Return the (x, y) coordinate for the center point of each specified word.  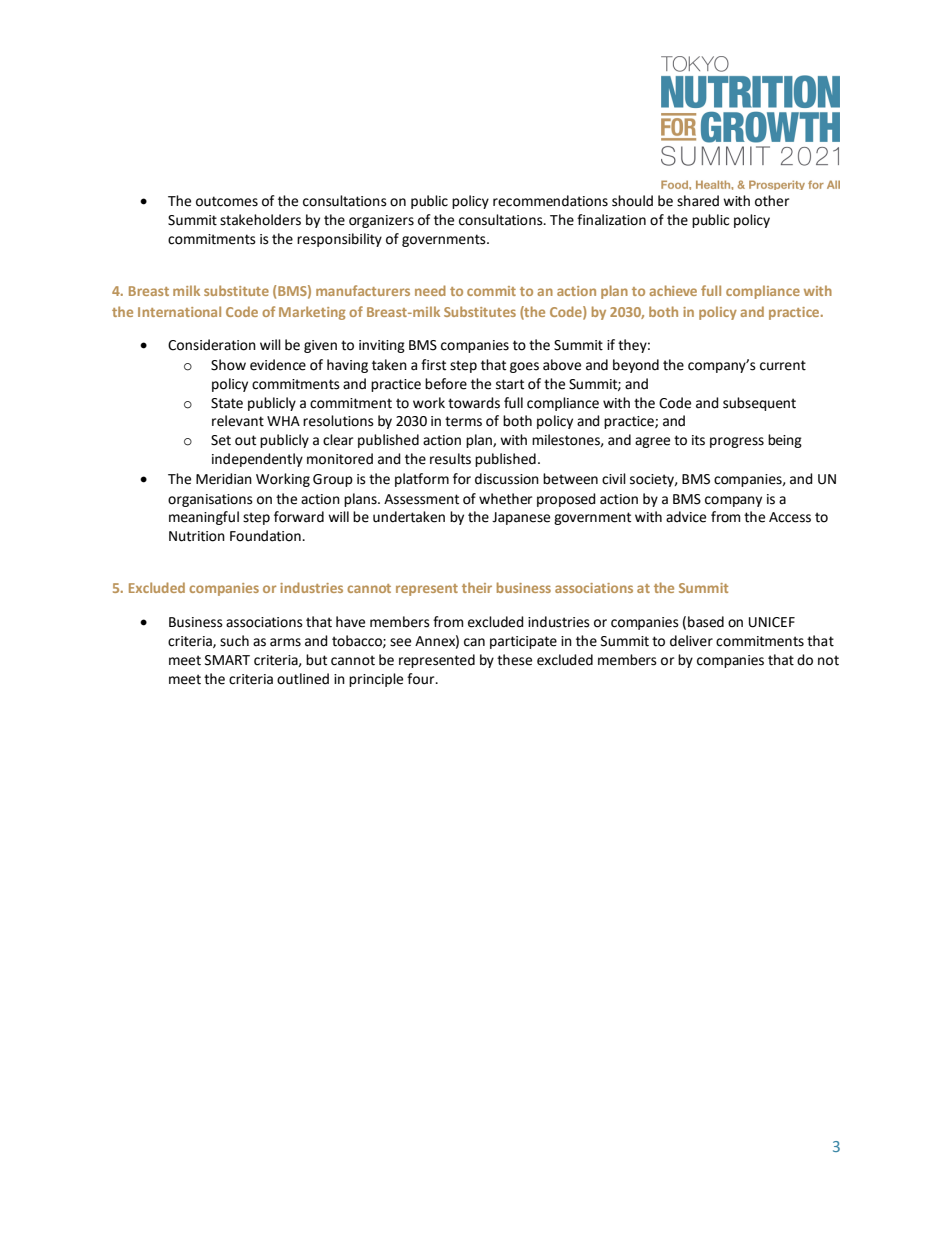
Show (228, 365)
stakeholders (260, 220)
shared (698, 201)
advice (686, 517)
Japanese (521, 518)
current (783, 365)
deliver (691, 641)
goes (524, 367)
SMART (227, 660)
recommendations (550, 201)
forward (299, 517)
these (514, 660)
